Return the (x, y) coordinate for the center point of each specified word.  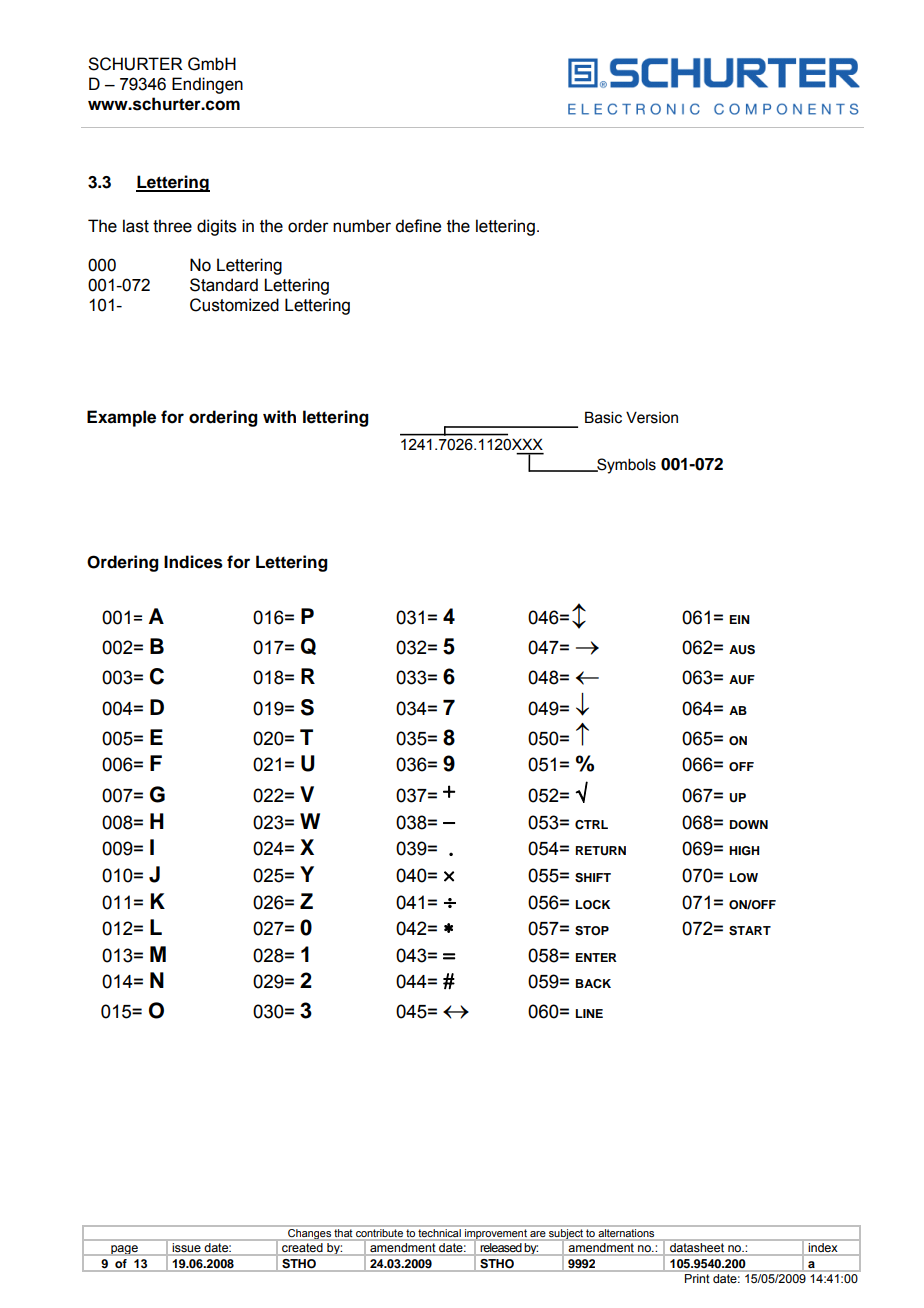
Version (652, 417)
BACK (593, 984)
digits (217, 227)
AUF (742, 680)
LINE (589, 1013)
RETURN (601, 851)
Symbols (625, 466)
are (538, 1235)
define (418, 226)
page (124, 1250)
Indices (193, 562)
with (279, 416)
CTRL (591, 825)
